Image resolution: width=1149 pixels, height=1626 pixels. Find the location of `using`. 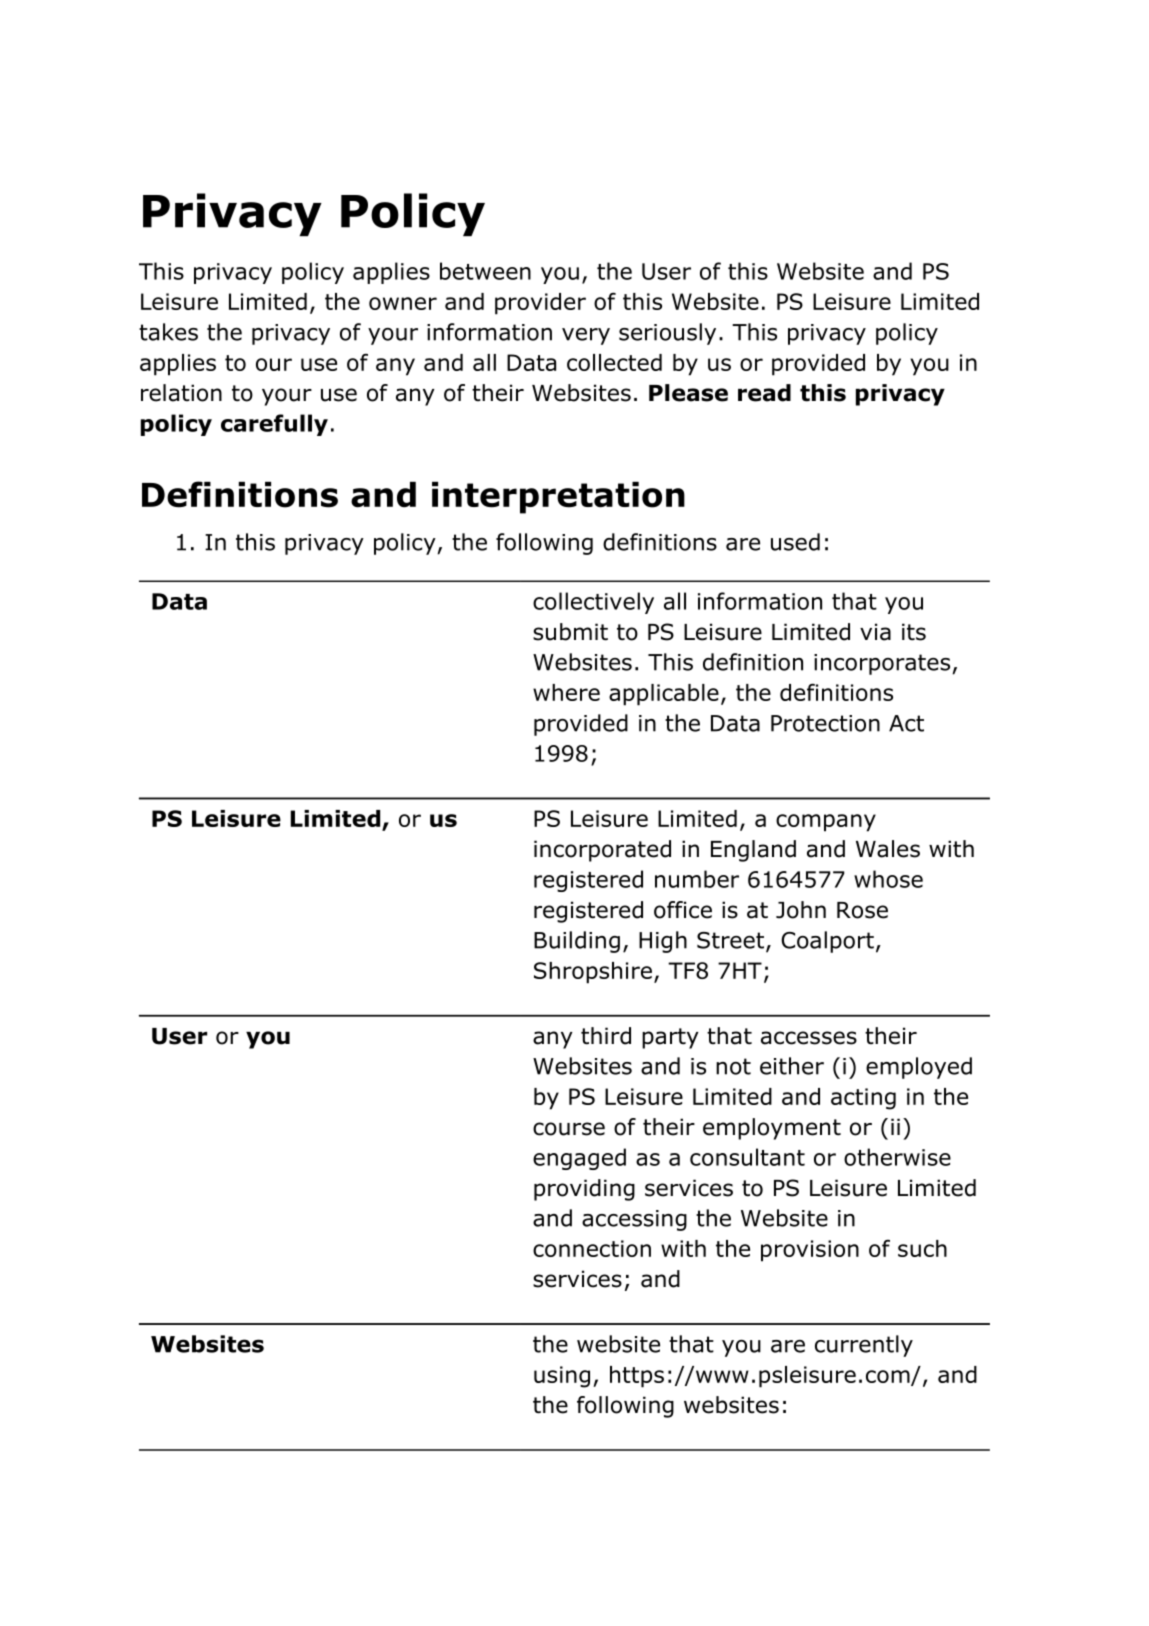

using is located at coordinates (562, 1377).
